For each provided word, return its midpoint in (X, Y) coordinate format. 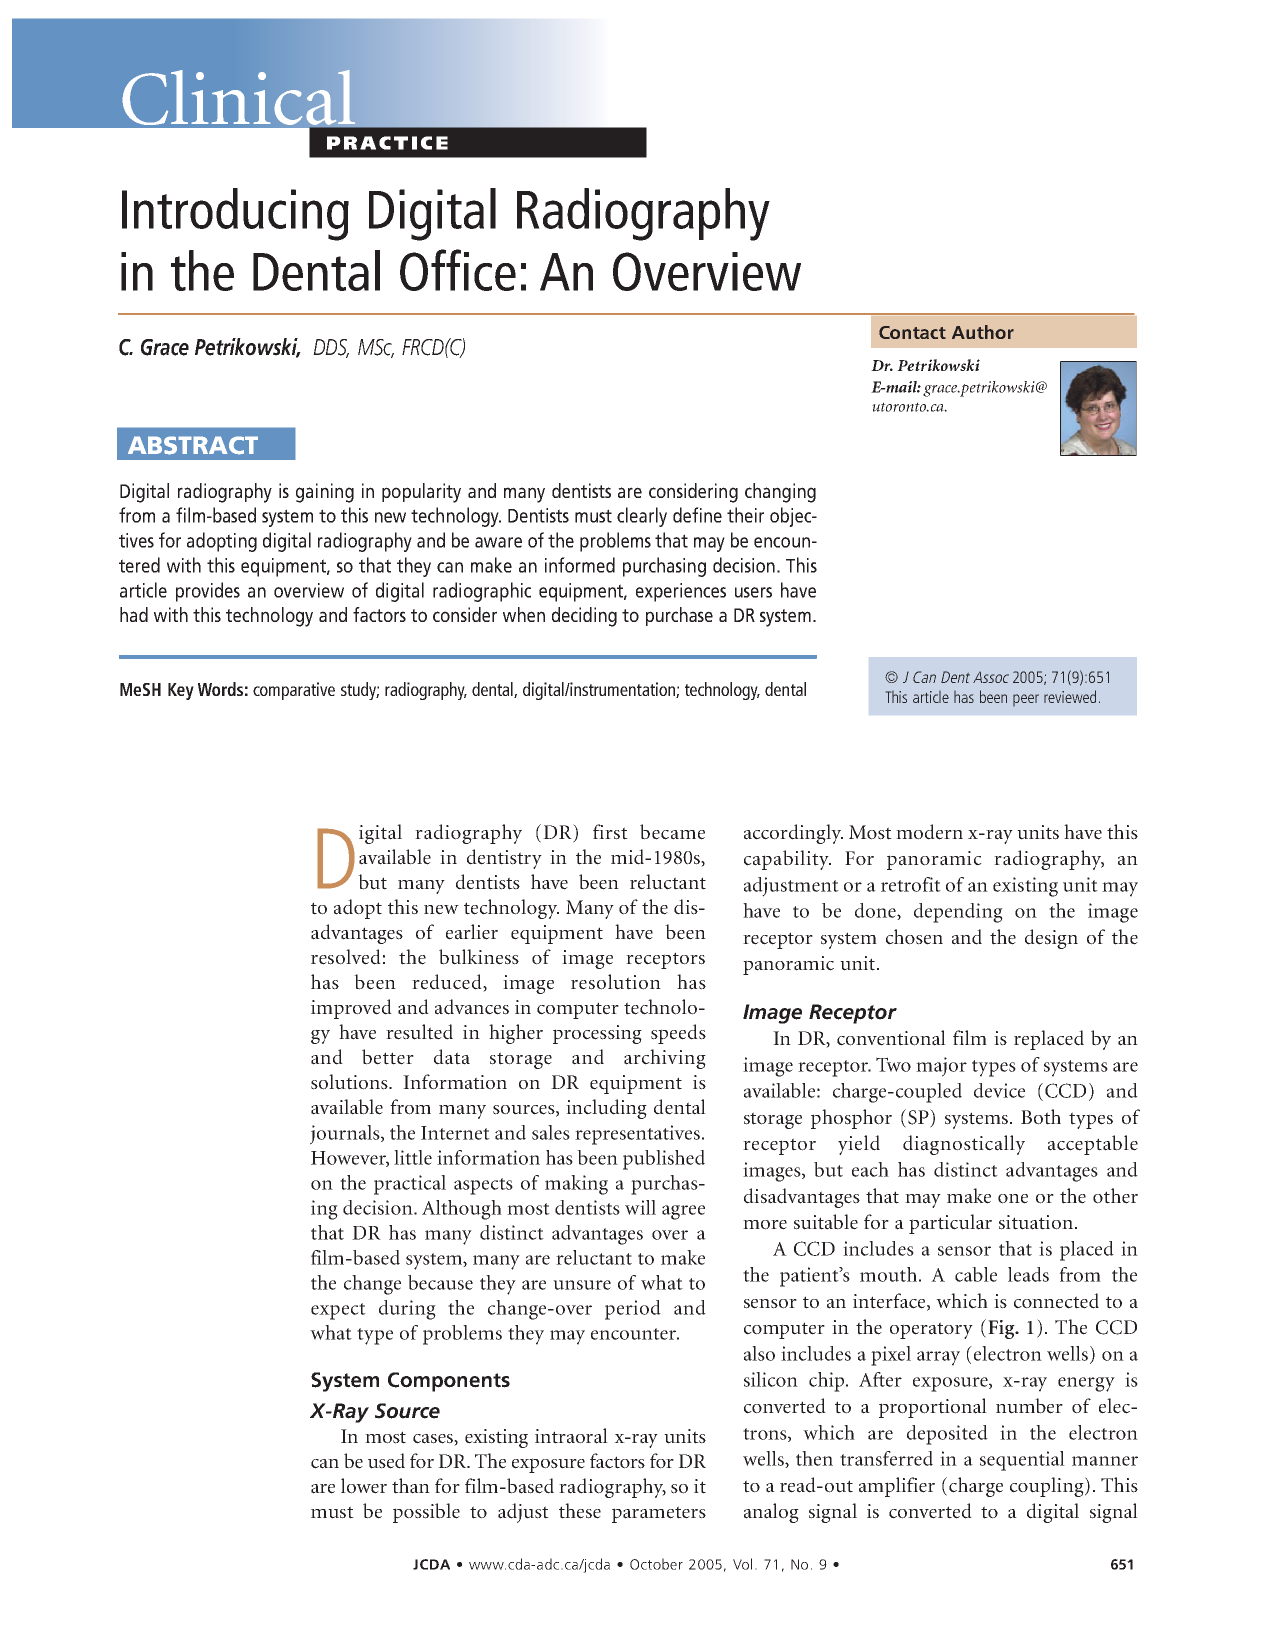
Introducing (235, 214)
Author (983, 332)
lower (364, 1486)
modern (929, 832)
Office (458, 270)
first (610, 832)
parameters (659, 1514)
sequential (1022, 1461)
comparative (294, 691)
